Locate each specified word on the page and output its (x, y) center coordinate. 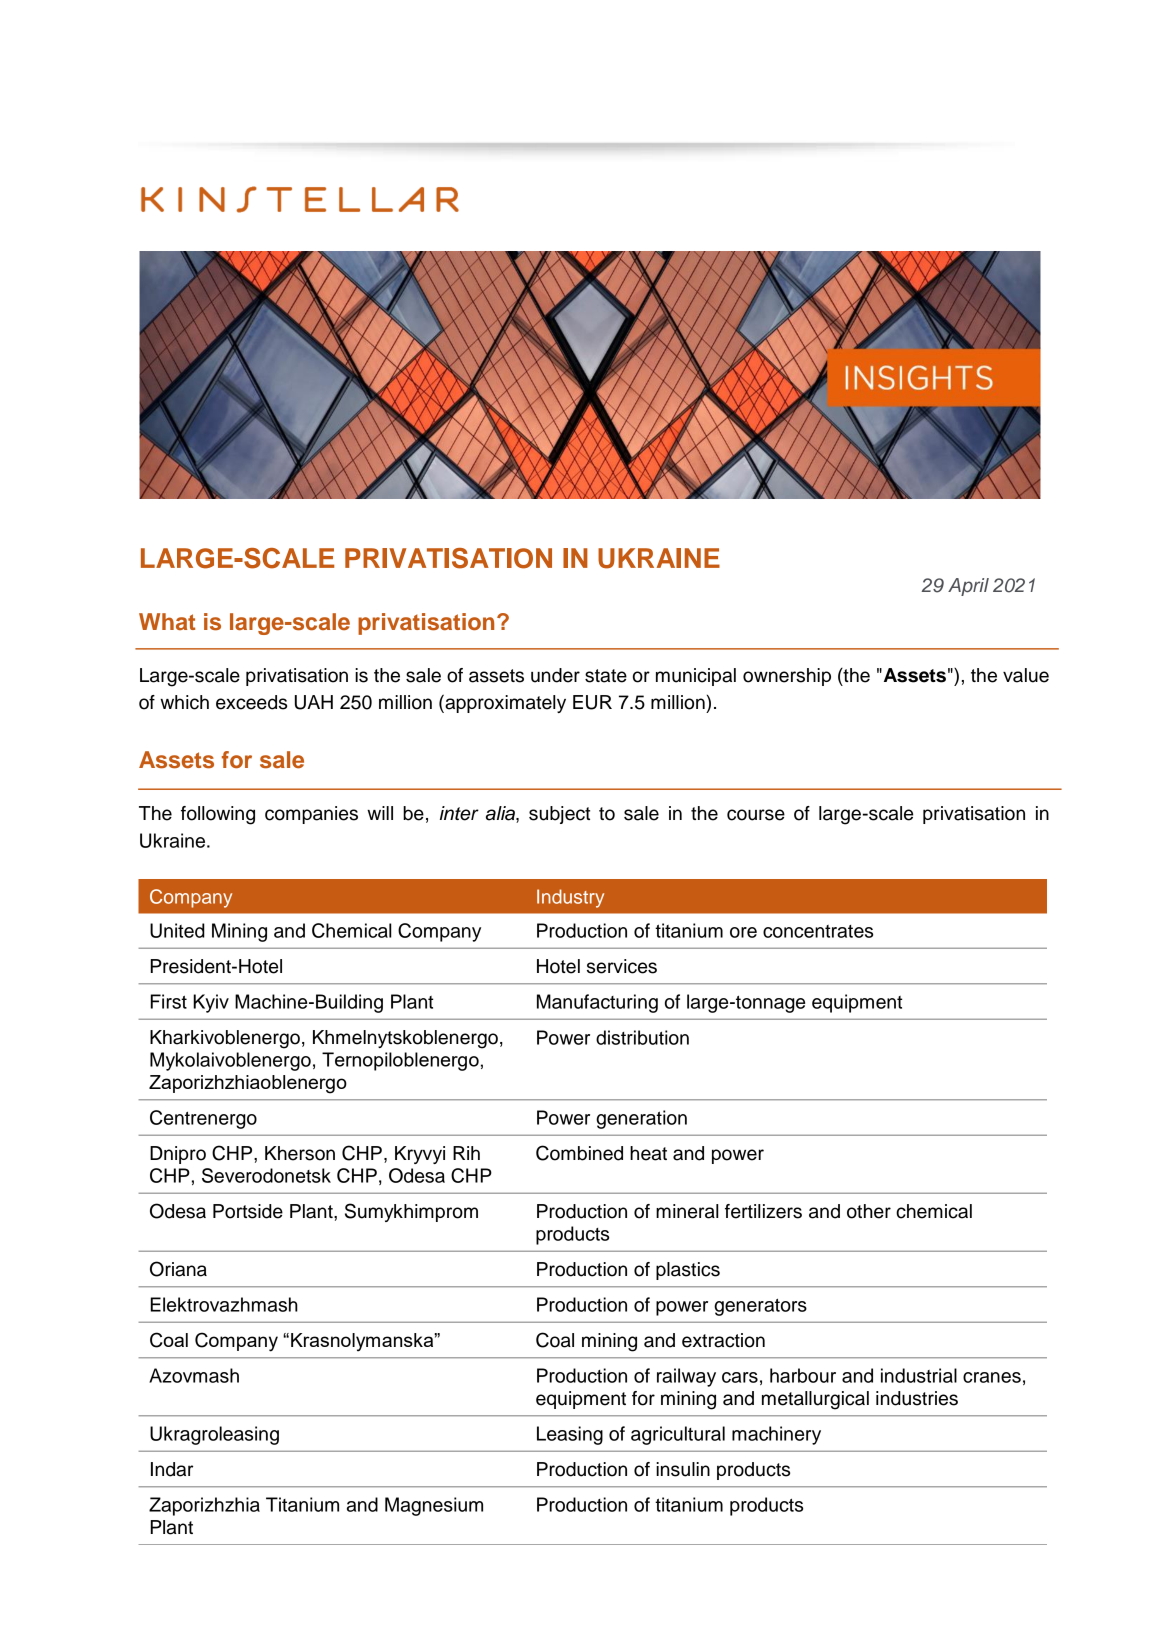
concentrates (818, 931)
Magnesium (434, 1506)
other (869, 1211)
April (968, 587)
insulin (683, 1469)
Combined (579, 1153)
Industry (570, 898)
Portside (248, 1211)
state (606, 676)
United (177, 930)
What (167, 621)
